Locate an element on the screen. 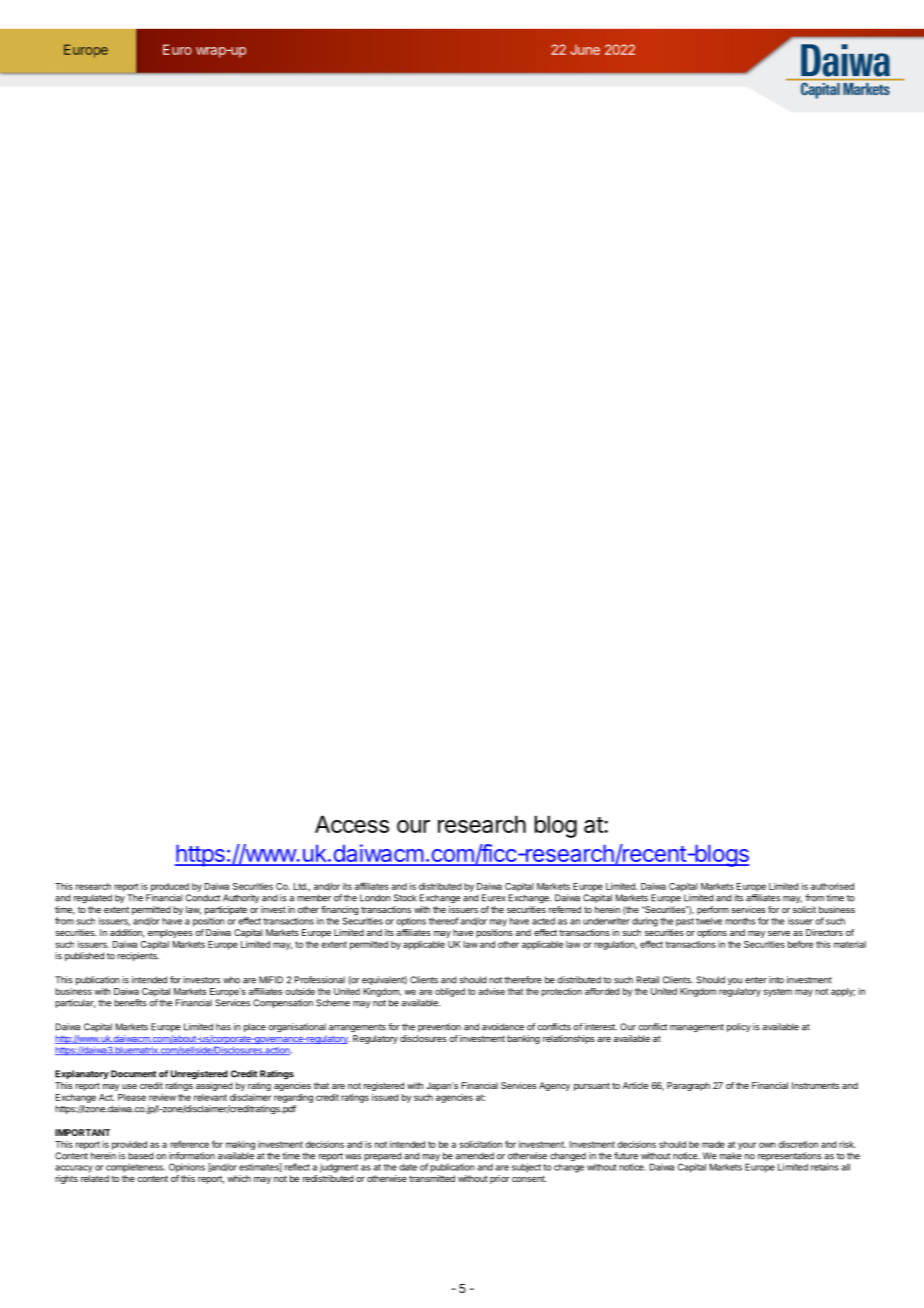  Conduct is located at coordinates (203, 898).
